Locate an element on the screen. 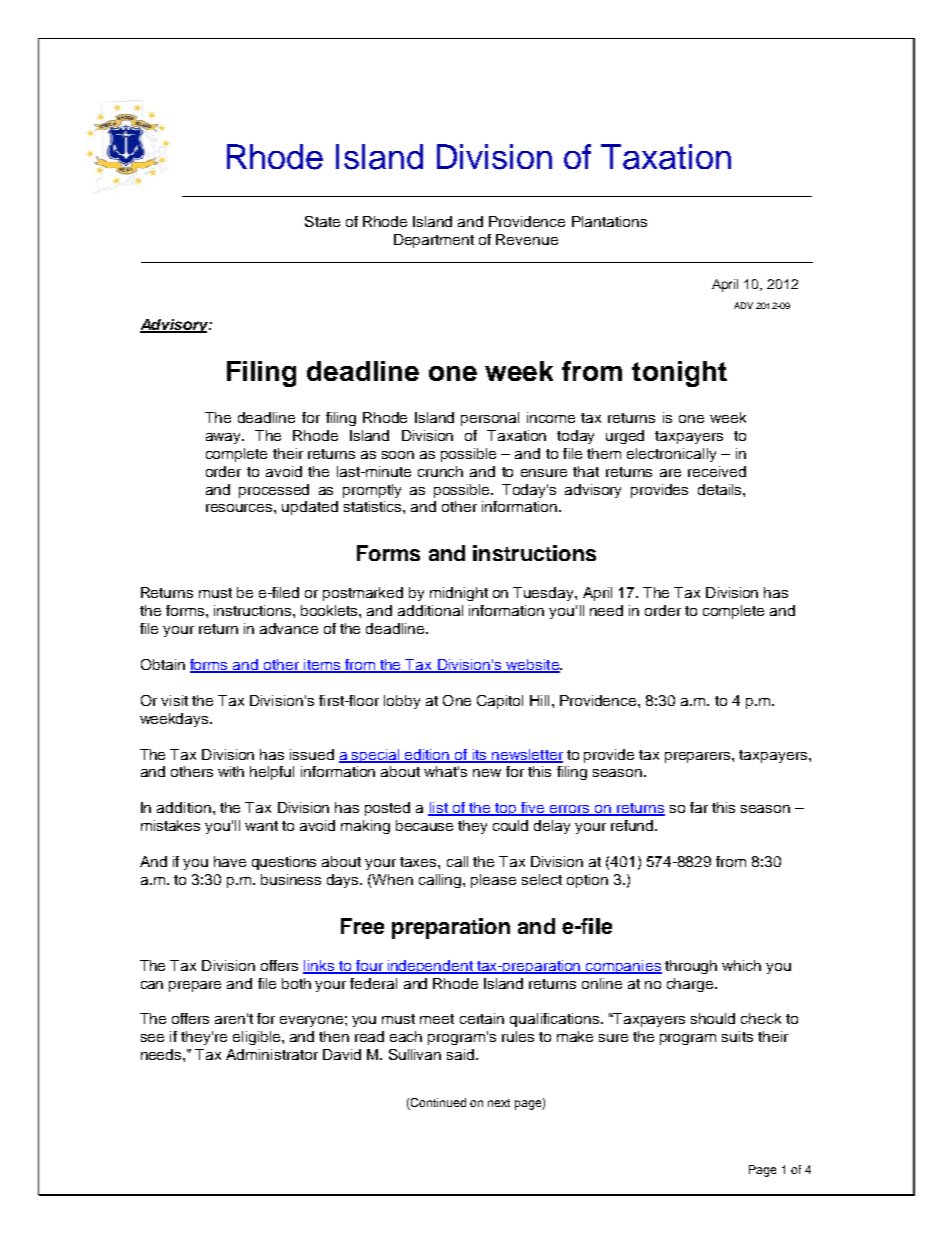 The width and height of the screenshot is (952, 1233). Hill is located at coordinates (539, 700).
